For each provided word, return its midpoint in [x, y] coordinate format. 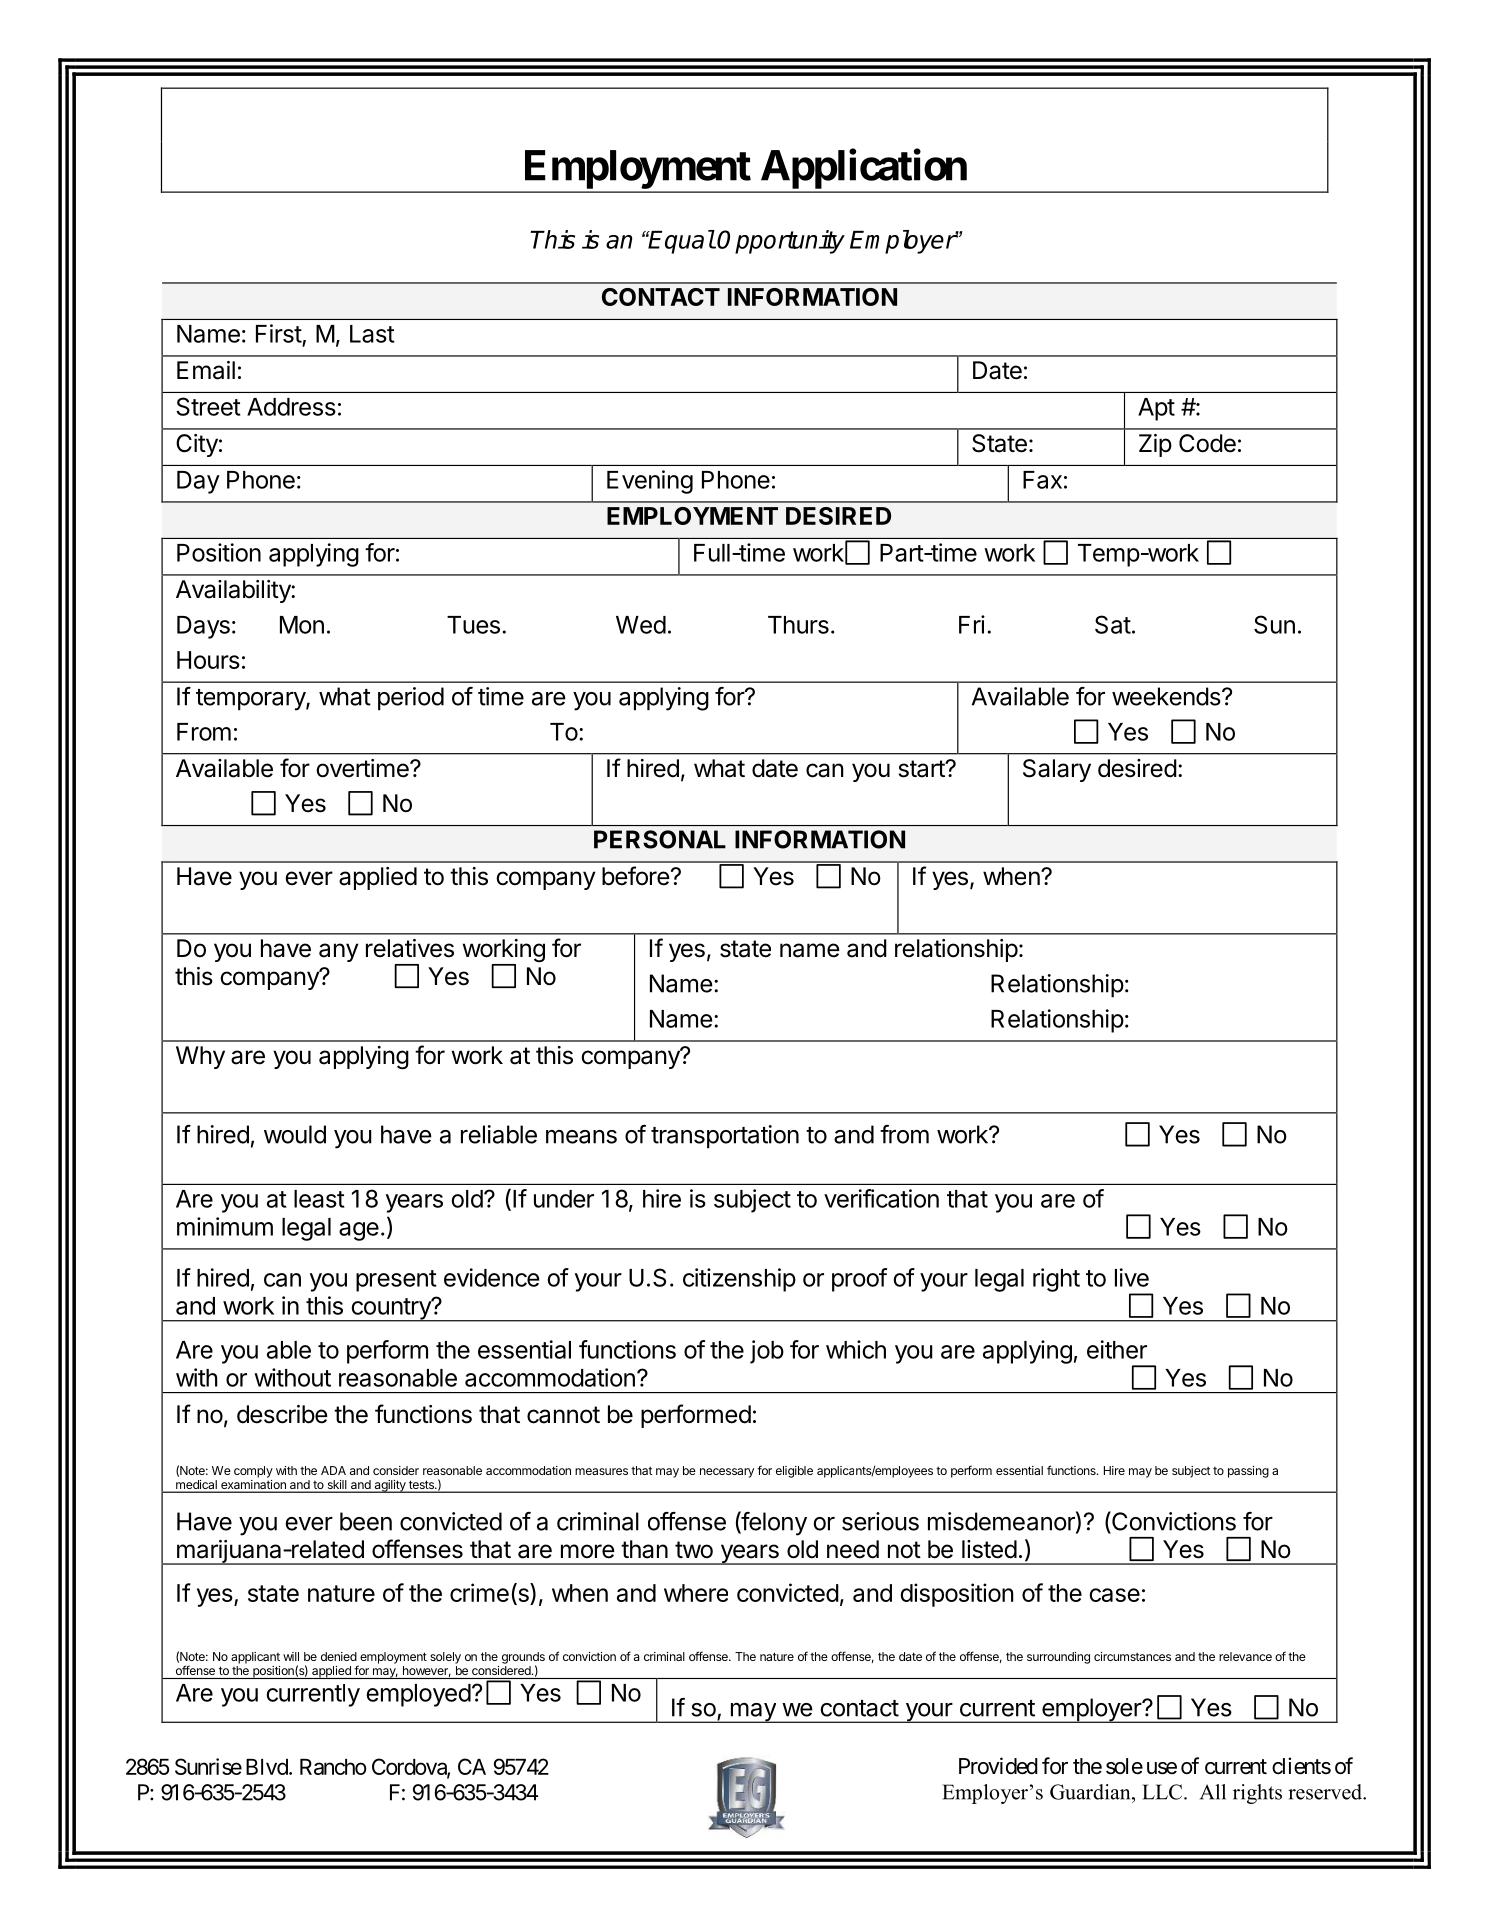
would [295, 1134]
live [1132, 1277]
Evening [650, 482]
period [411, 699]
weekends [1166, 696]
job [767, 1352]
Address [291, 407]
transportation [725, 1137]
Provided [998, 1766]
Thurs [798, 625]
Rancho [333, 1767]
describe [282, 1414]
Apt [1156, 409]
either [1117, 1349]
